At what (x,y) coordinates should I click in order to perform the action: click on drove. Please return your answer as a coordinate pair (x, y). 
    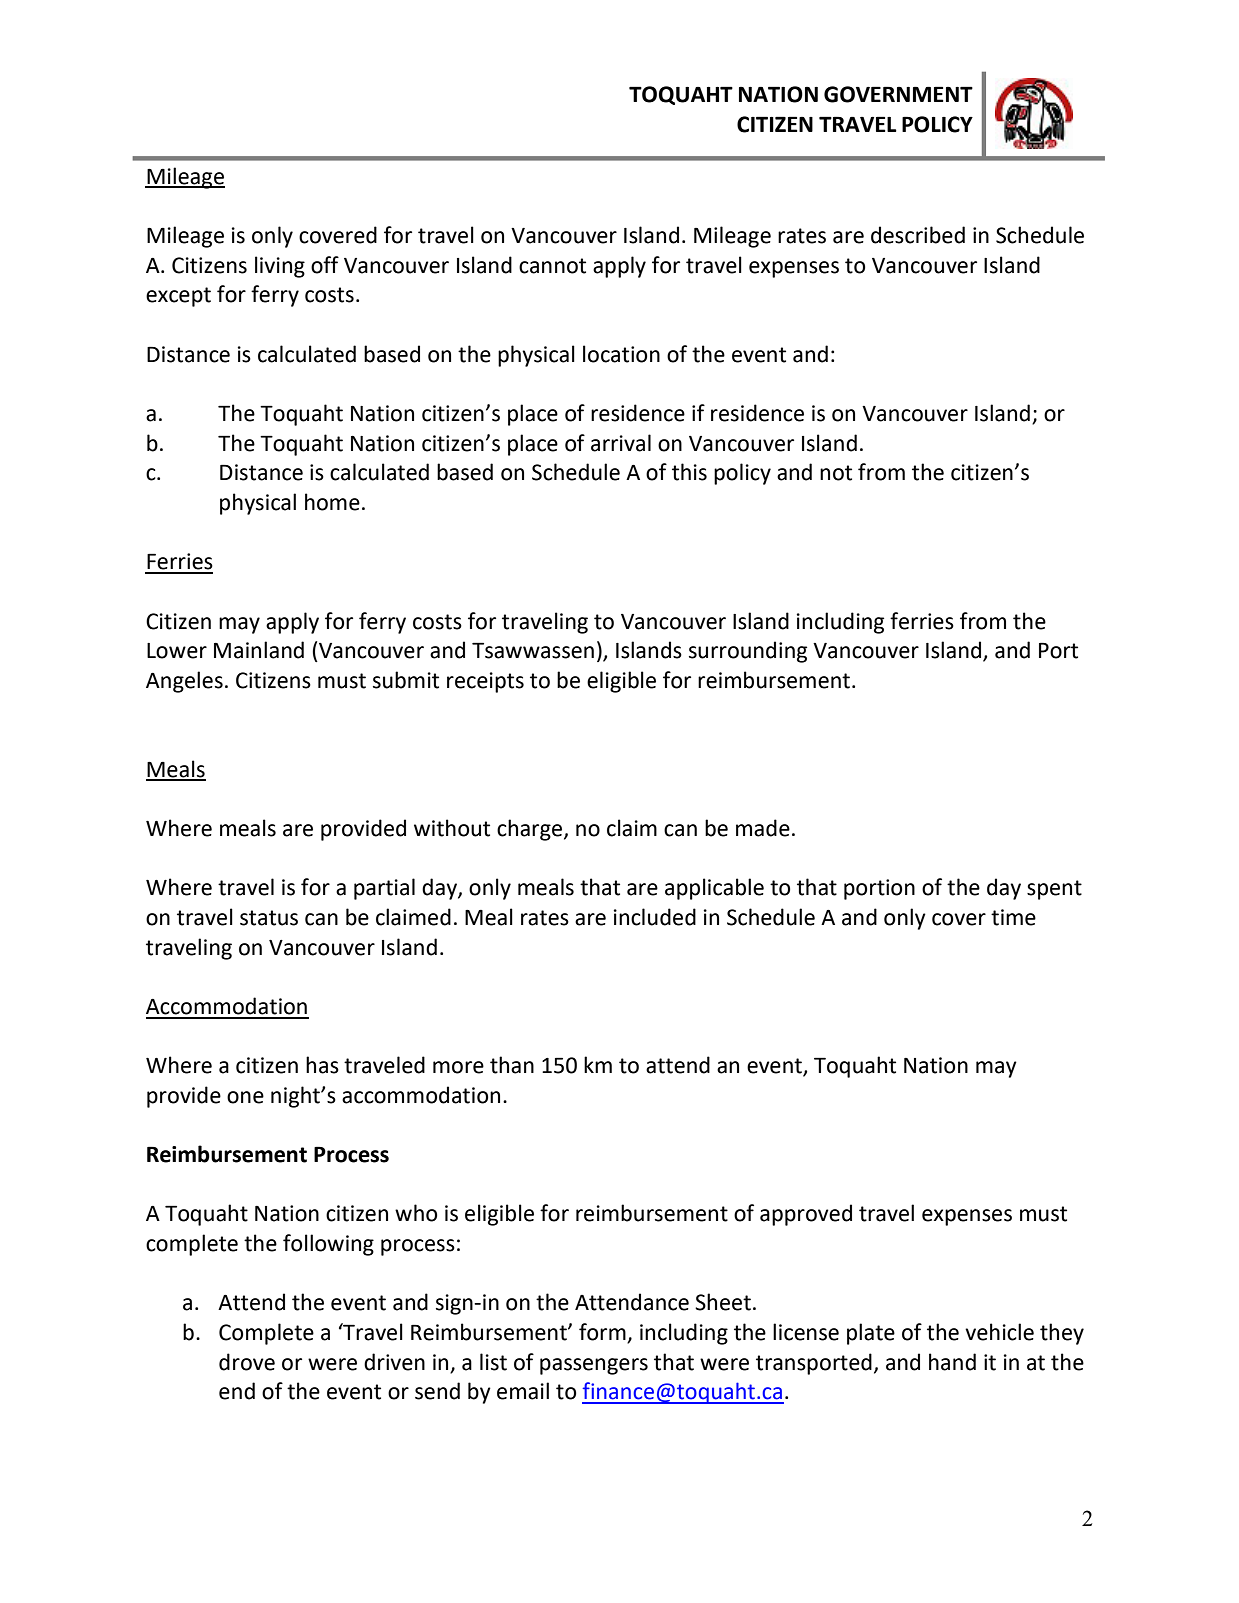
    Looking at the image, I should click on (247, 1362).
